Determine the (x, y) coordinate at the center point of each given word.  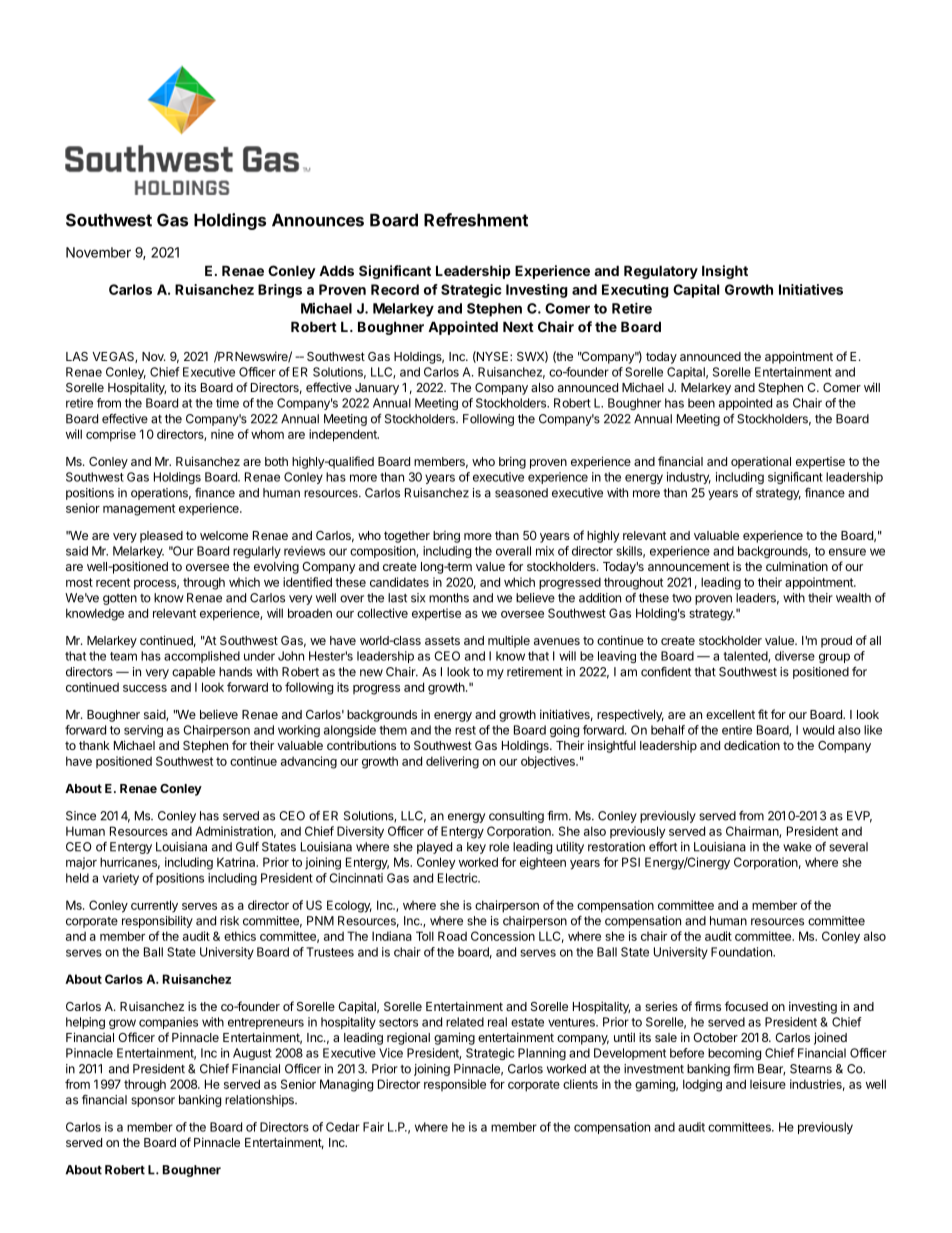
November (98, 252)
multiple (509, 641)
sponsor (153, 1102)
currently (154, 906)
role (499, 847)
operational (761, 462)
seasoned (521, 493)
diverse (795, 656)
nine (222, 434)
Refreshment (476, 220)
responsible (455, 1085)
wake (797, 847)
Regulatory (661, 272)
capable (193, 673)
